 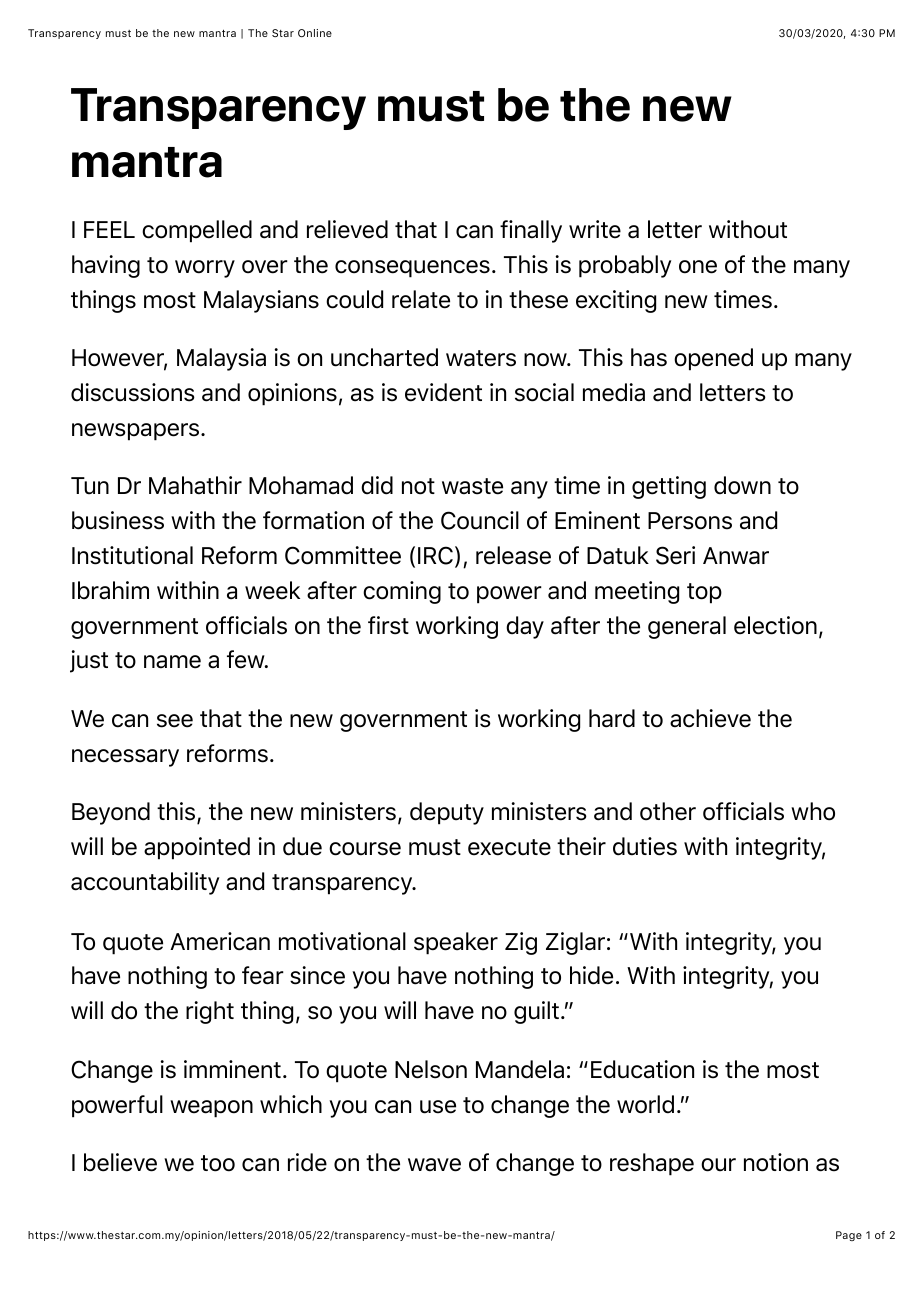 What do you see at coordinates (218, 1163) in the screenshot?
I see `too` at bounding box center [218, 1163].
